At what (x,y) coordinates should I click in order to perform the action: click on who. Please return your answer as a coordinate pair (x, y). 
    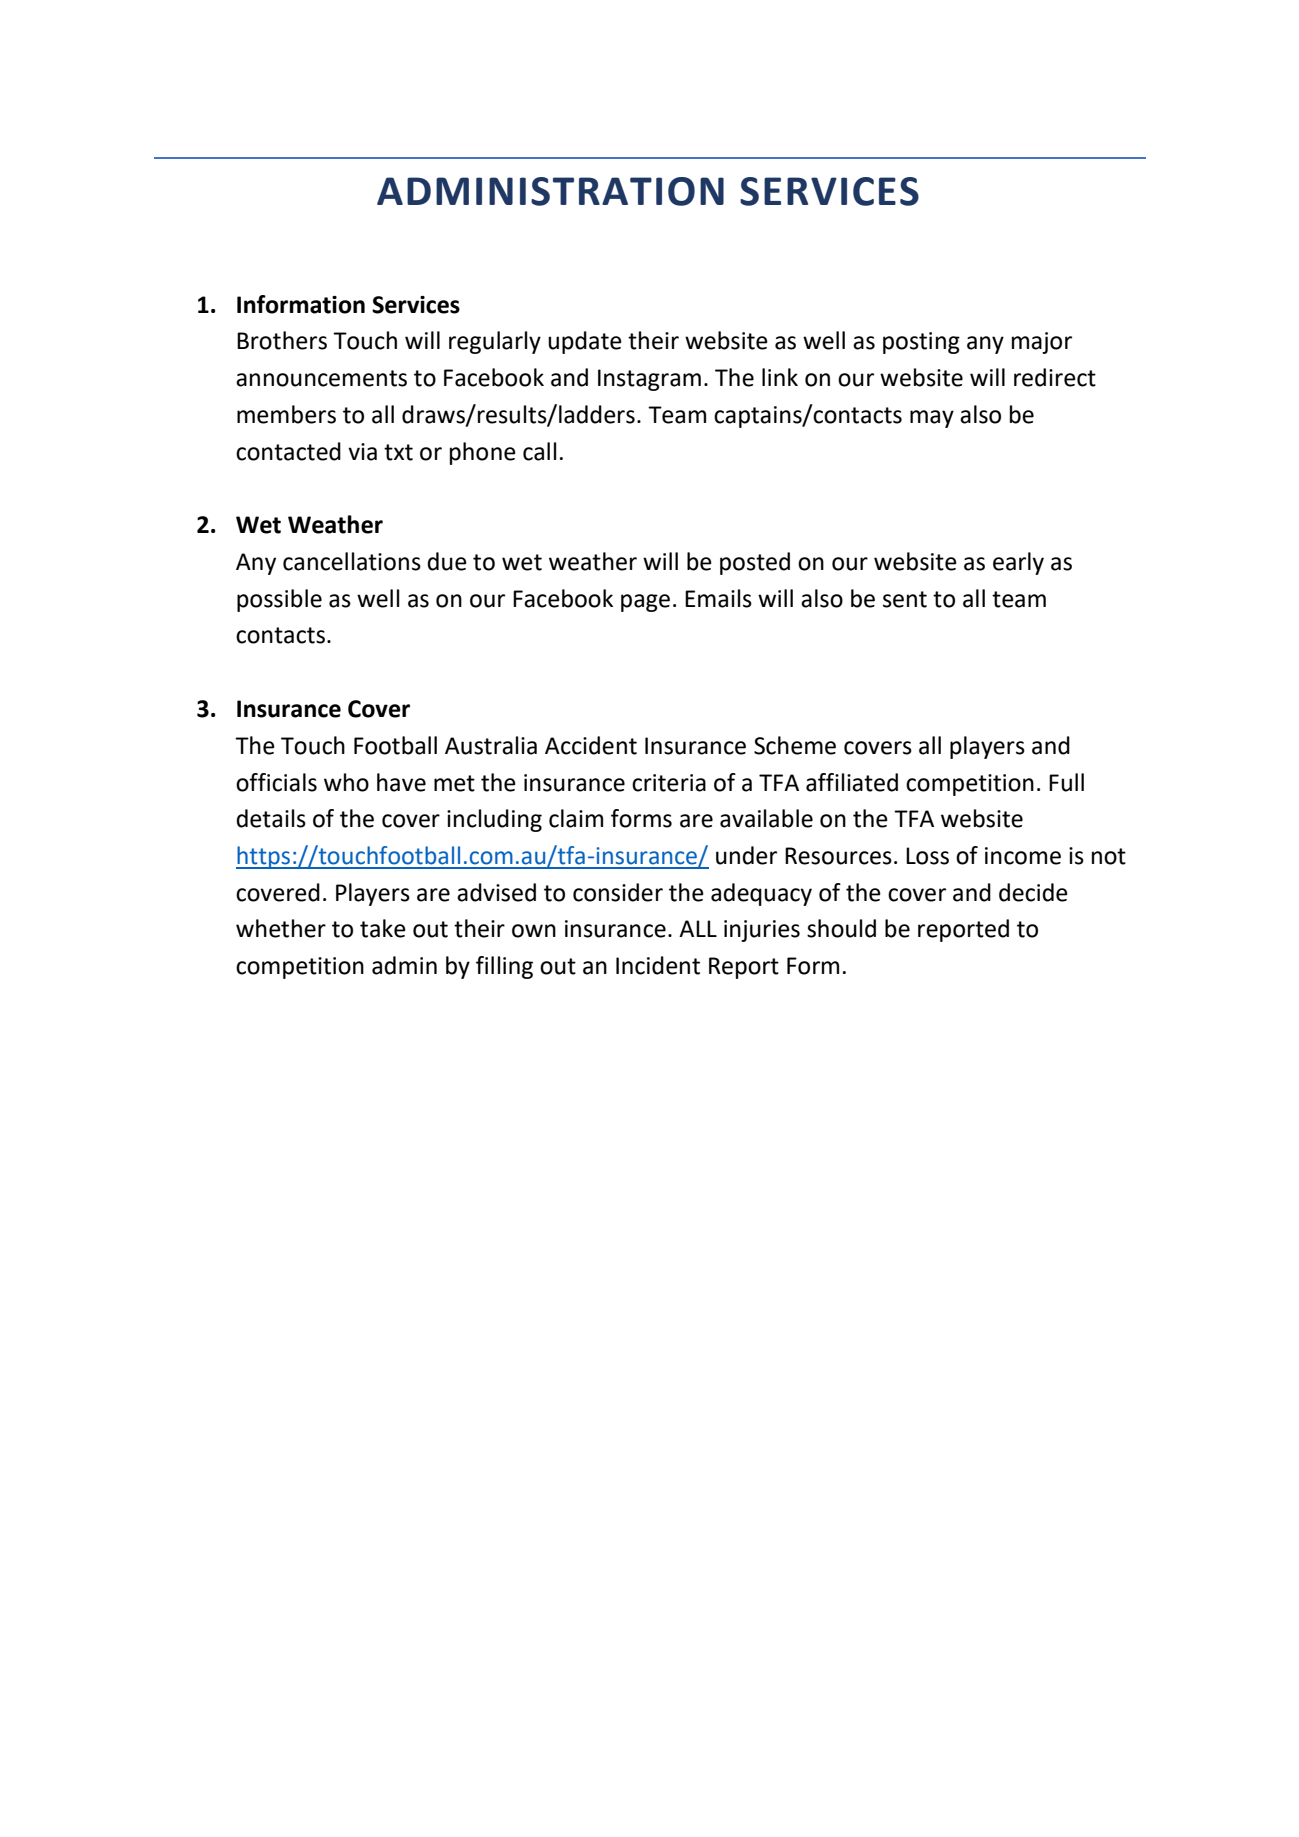
    Looking at the image, I should click on (346, 782).
